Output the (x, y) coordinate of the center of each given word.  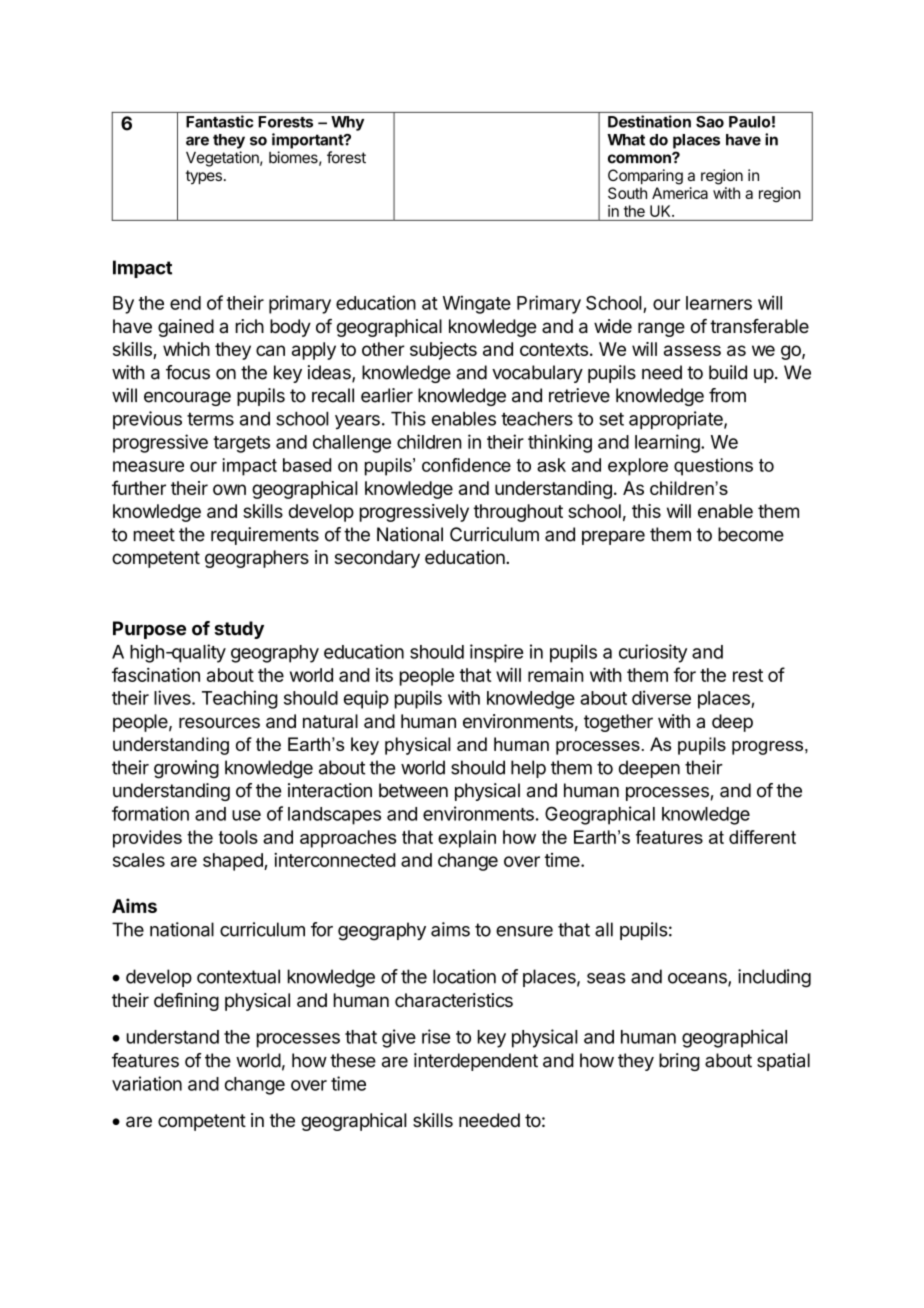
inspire (496, 653)
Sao (710, 122)
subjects (443, 351)
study (239, 630)
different (762, 837)
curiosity (653, 653)
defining (186, 1002)
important (308, 141)
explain (467, 839)
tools (238, 837)
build (728, 372)
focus (188, 372)
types (204, 177)
